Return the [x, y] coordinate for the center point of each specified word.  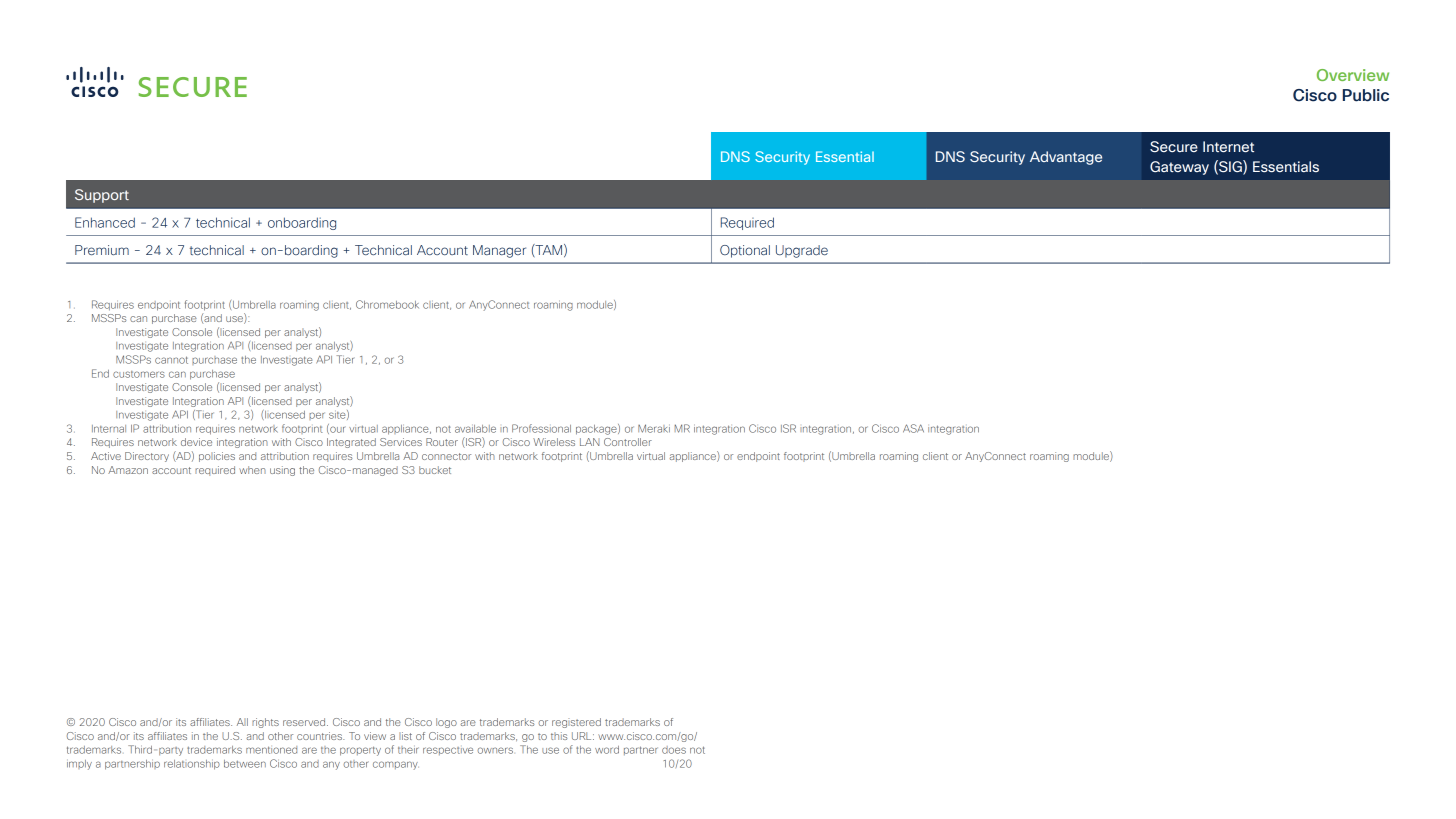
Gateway [1179, 168]
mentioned [271, 750]
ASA [913, 428]
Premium [102, 250]
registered [576, 723]
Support [102, 196]
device [196, 442]
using [282, 471]
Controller [628, 442]
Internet [1228, 146]
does [674, 750]
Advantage [1066, 158]
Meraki [654, 428]
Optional [745, 251]
